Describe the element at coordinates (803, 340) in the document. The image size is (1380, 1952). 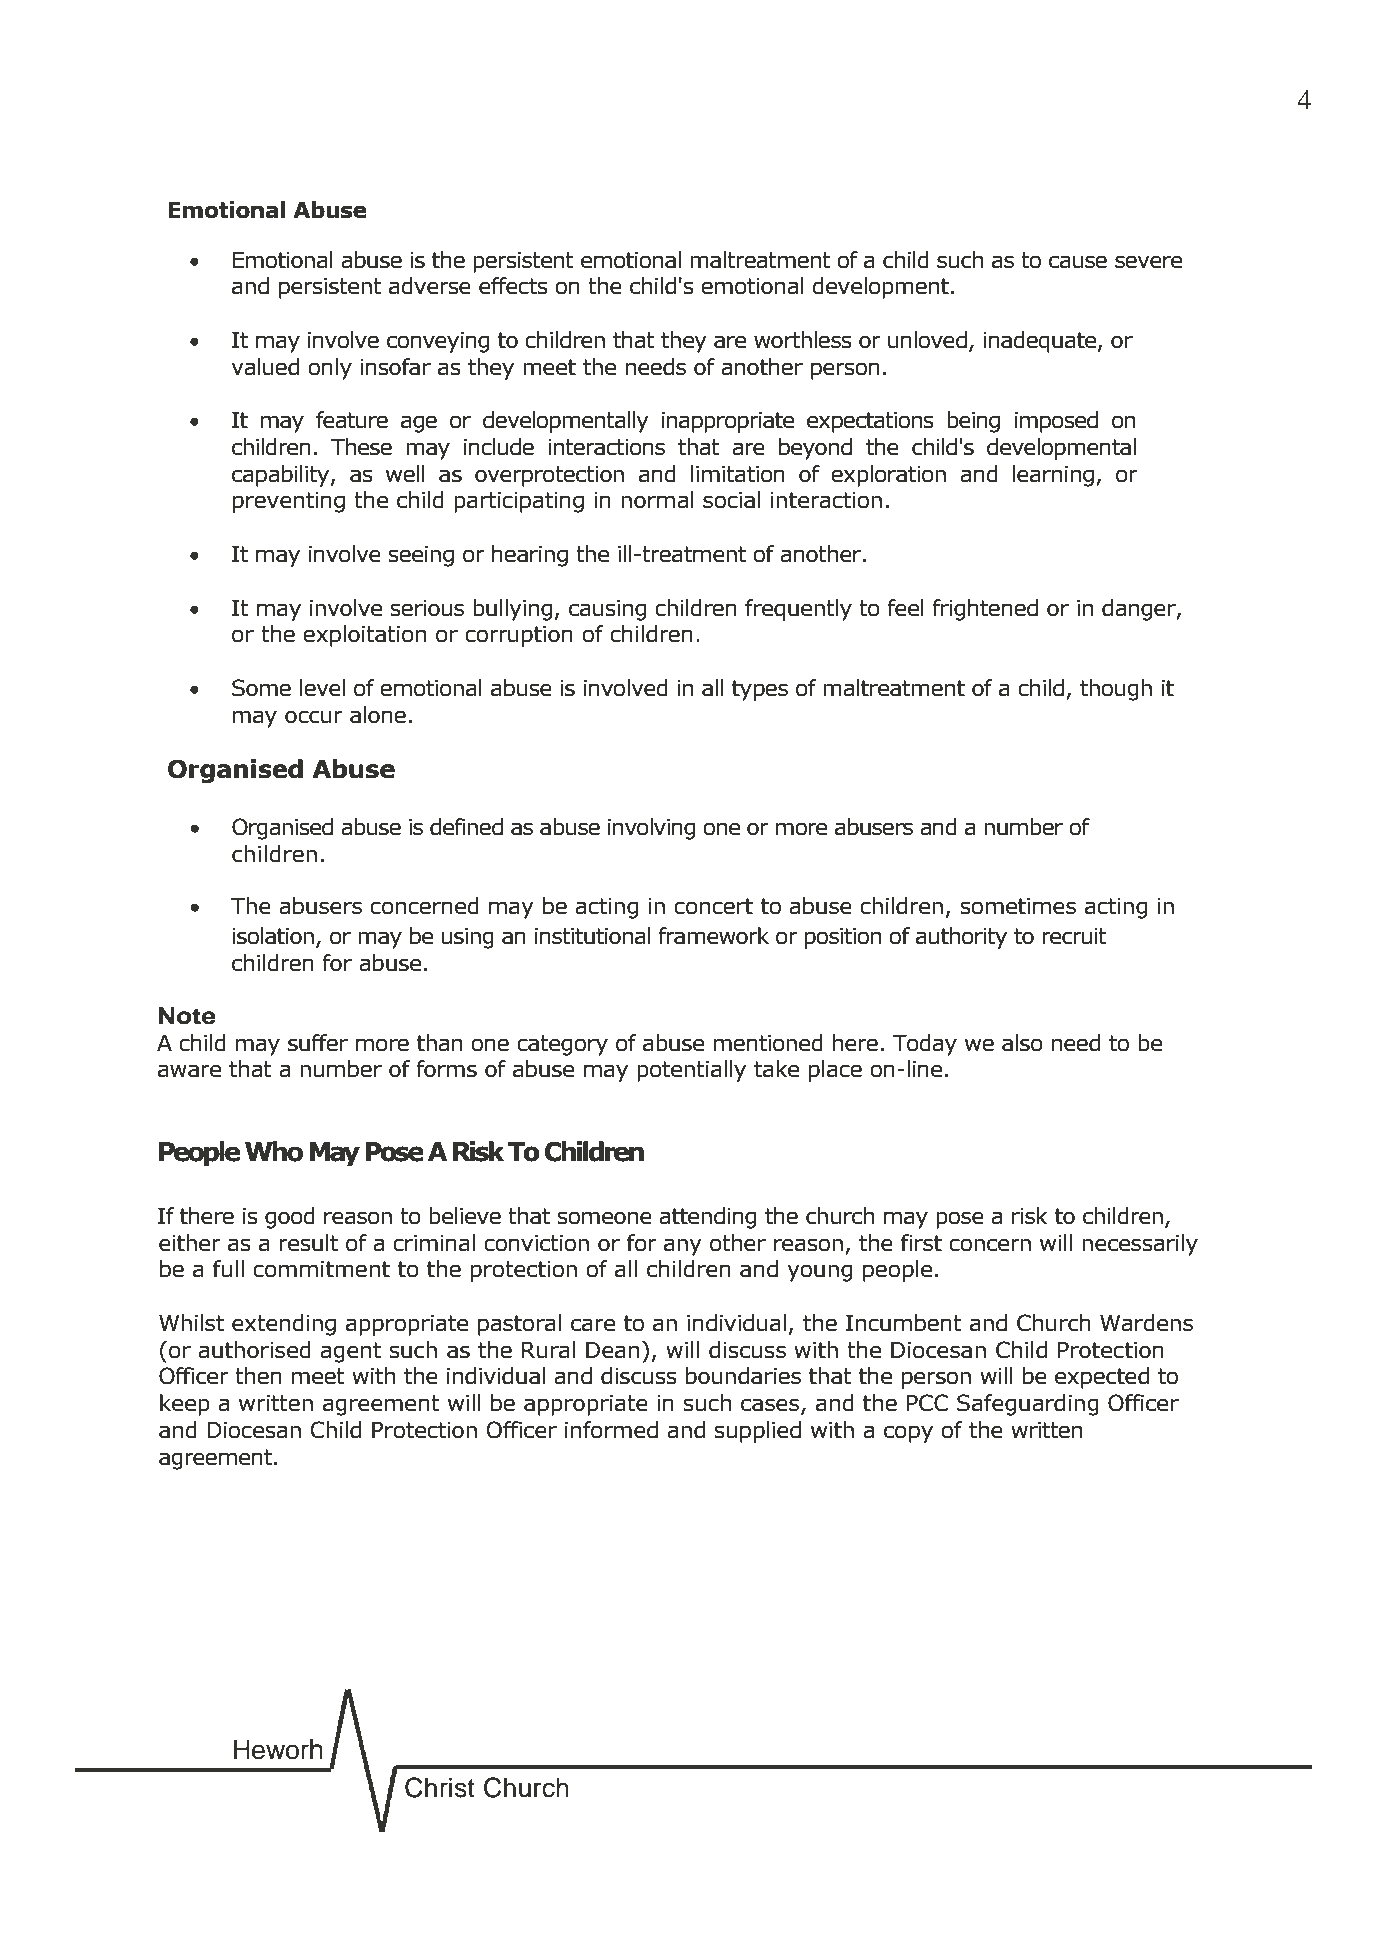
I see `worthless` at that location.
